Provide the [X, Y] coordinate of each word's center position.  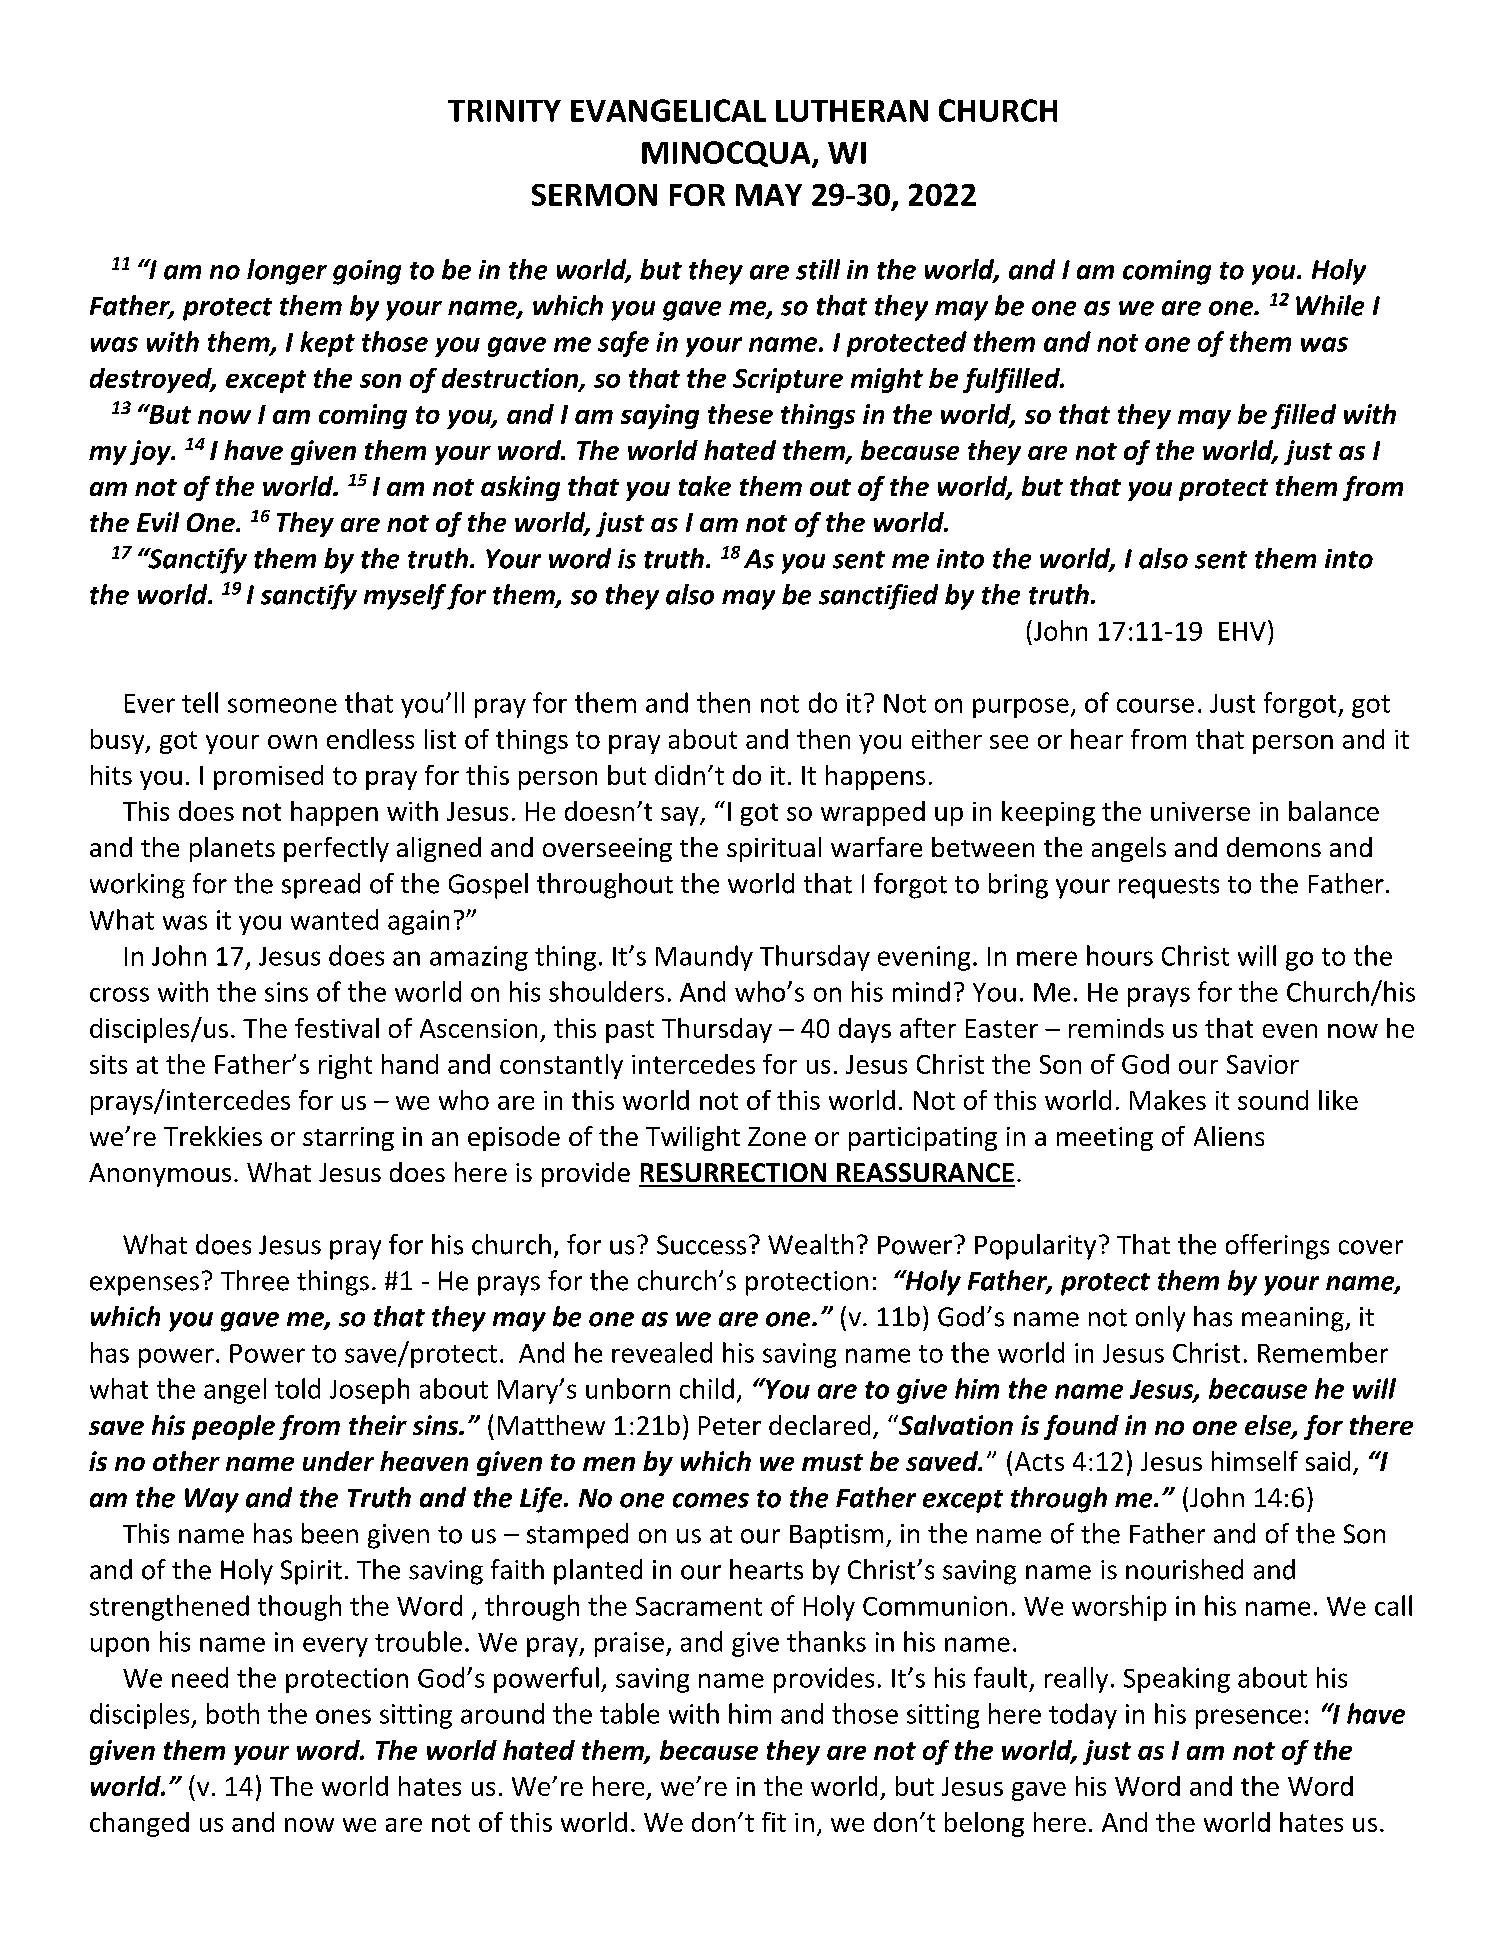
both [233, 1713]
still [818, 269]
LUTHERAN [852, 111]
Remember [1323, 1352]
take [705, 486]
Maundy [704, 958]
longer [287, 272]
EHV [1242, 631]
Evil [158, 522]
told [297, 1388]
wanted [334, 919]
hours [1120, 955]
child [707, 1388]
